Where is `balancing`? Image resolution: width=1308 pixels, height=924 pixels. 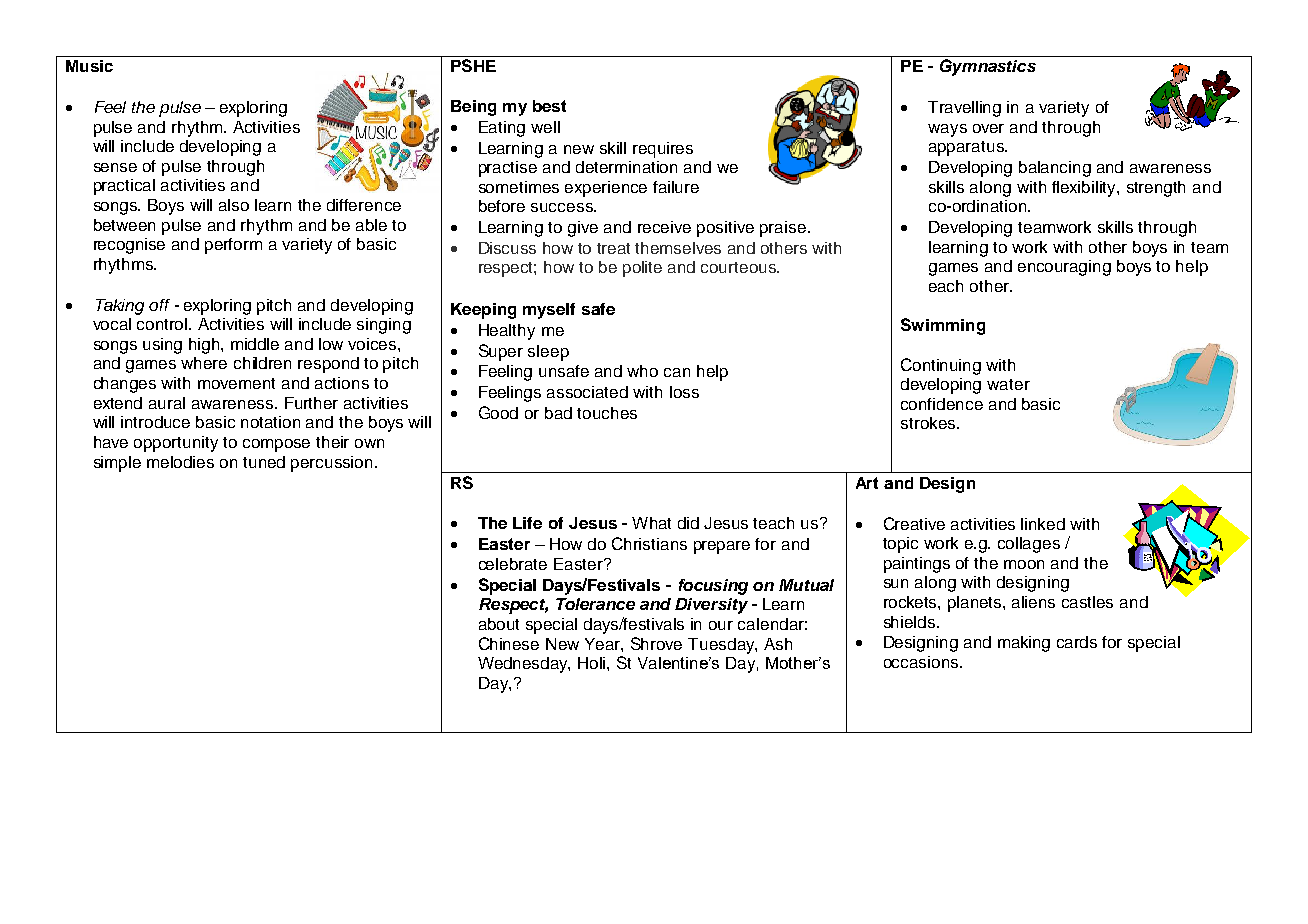 balancing is located at coordinates (1055, 169).
